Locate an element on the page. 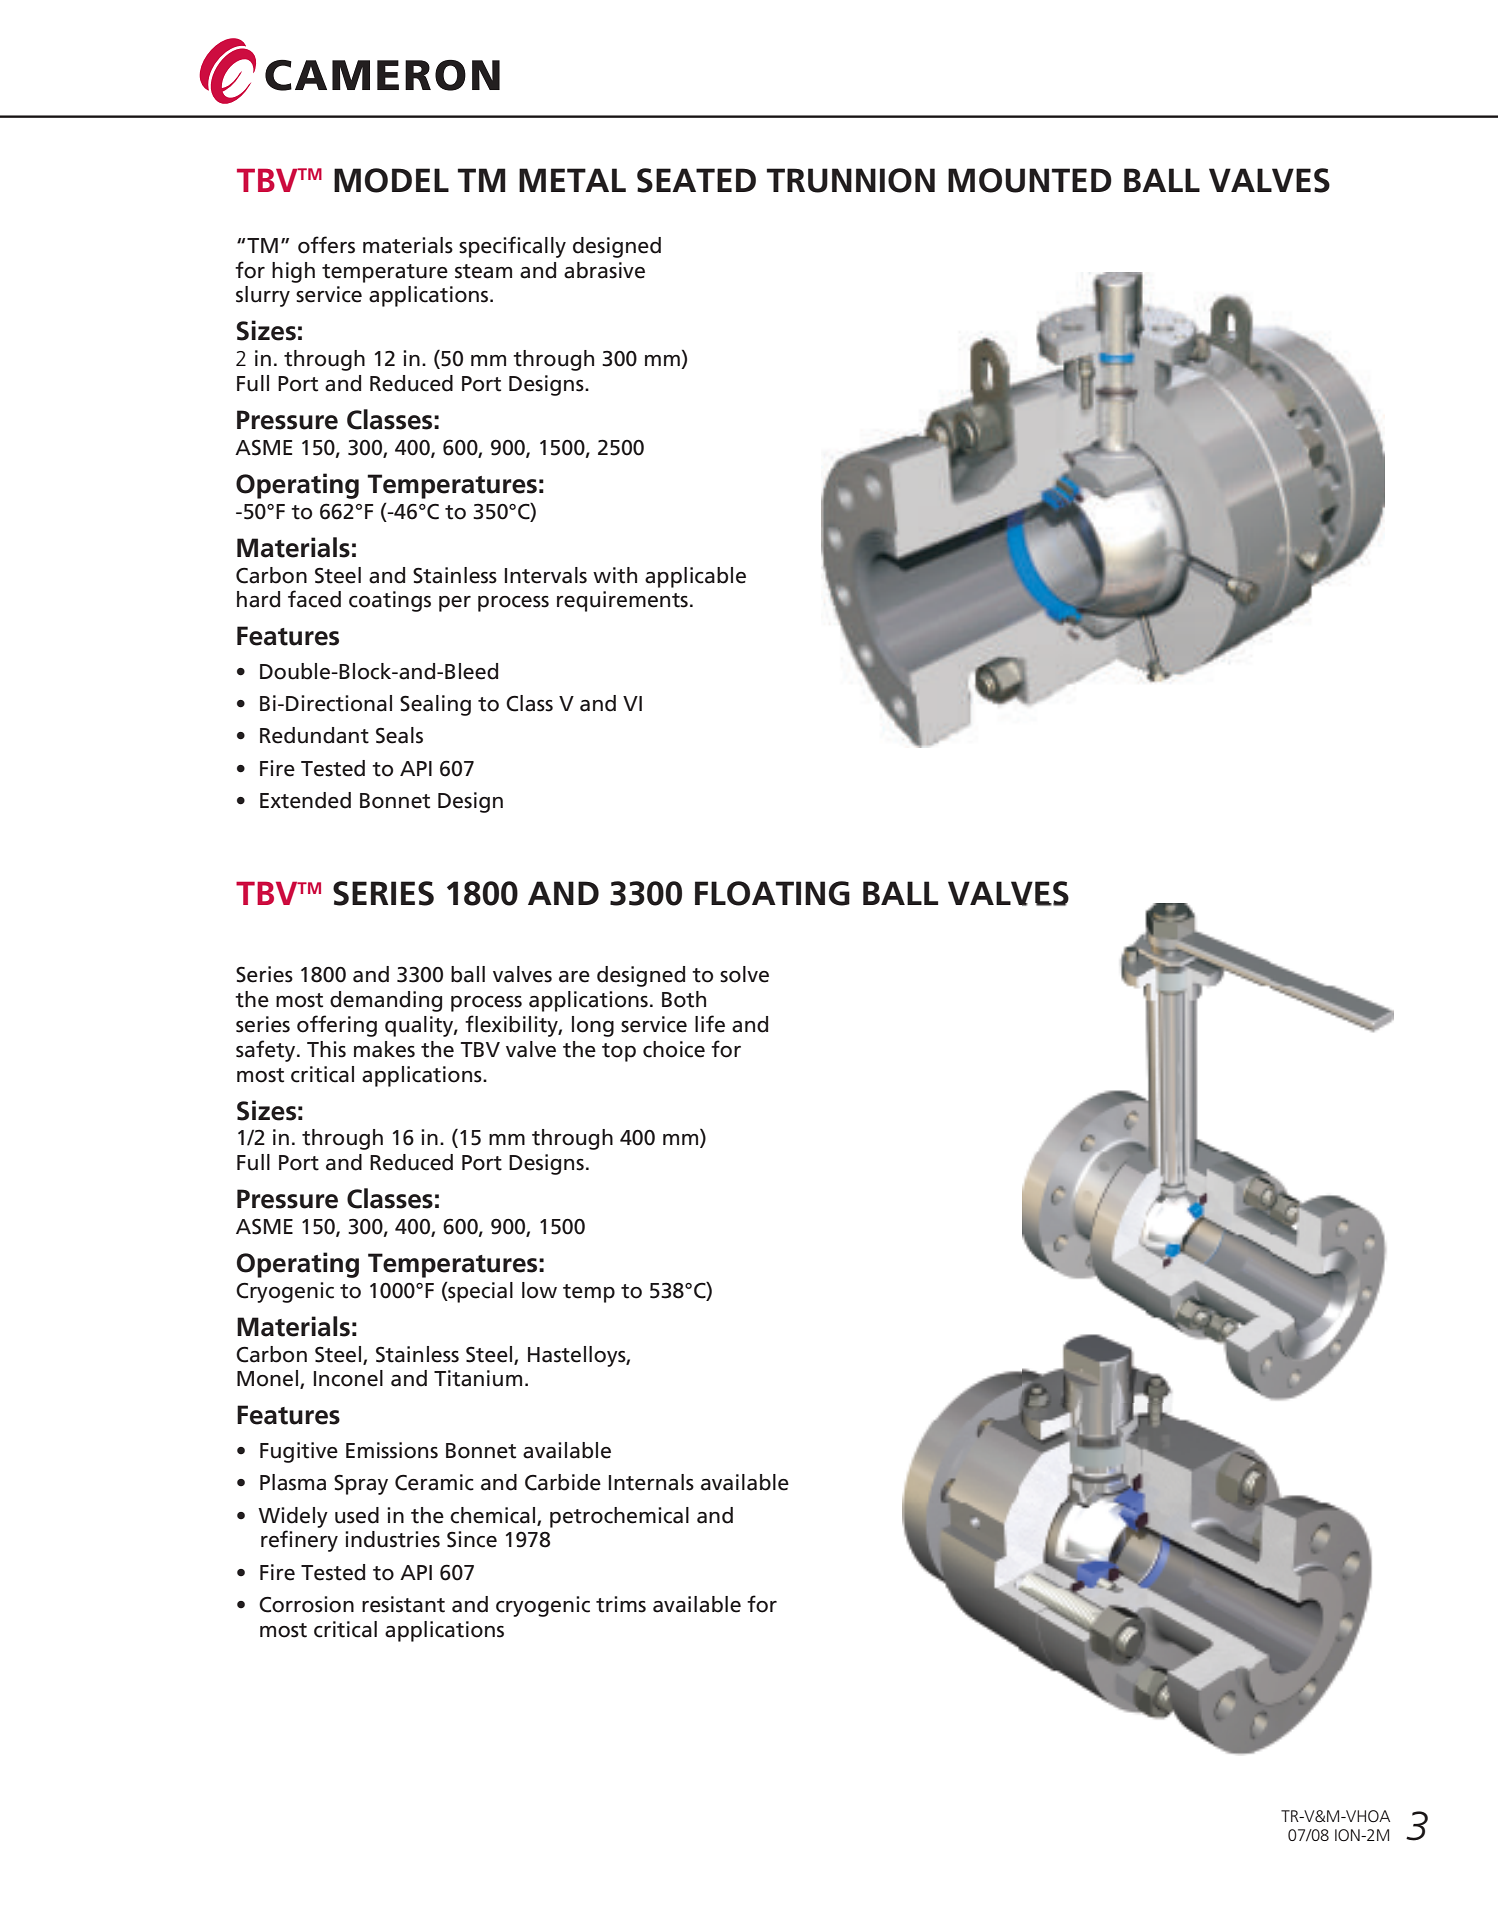 The height and width of the image is (1926, 1498). abrasive is located at coordinates (604, 270).
